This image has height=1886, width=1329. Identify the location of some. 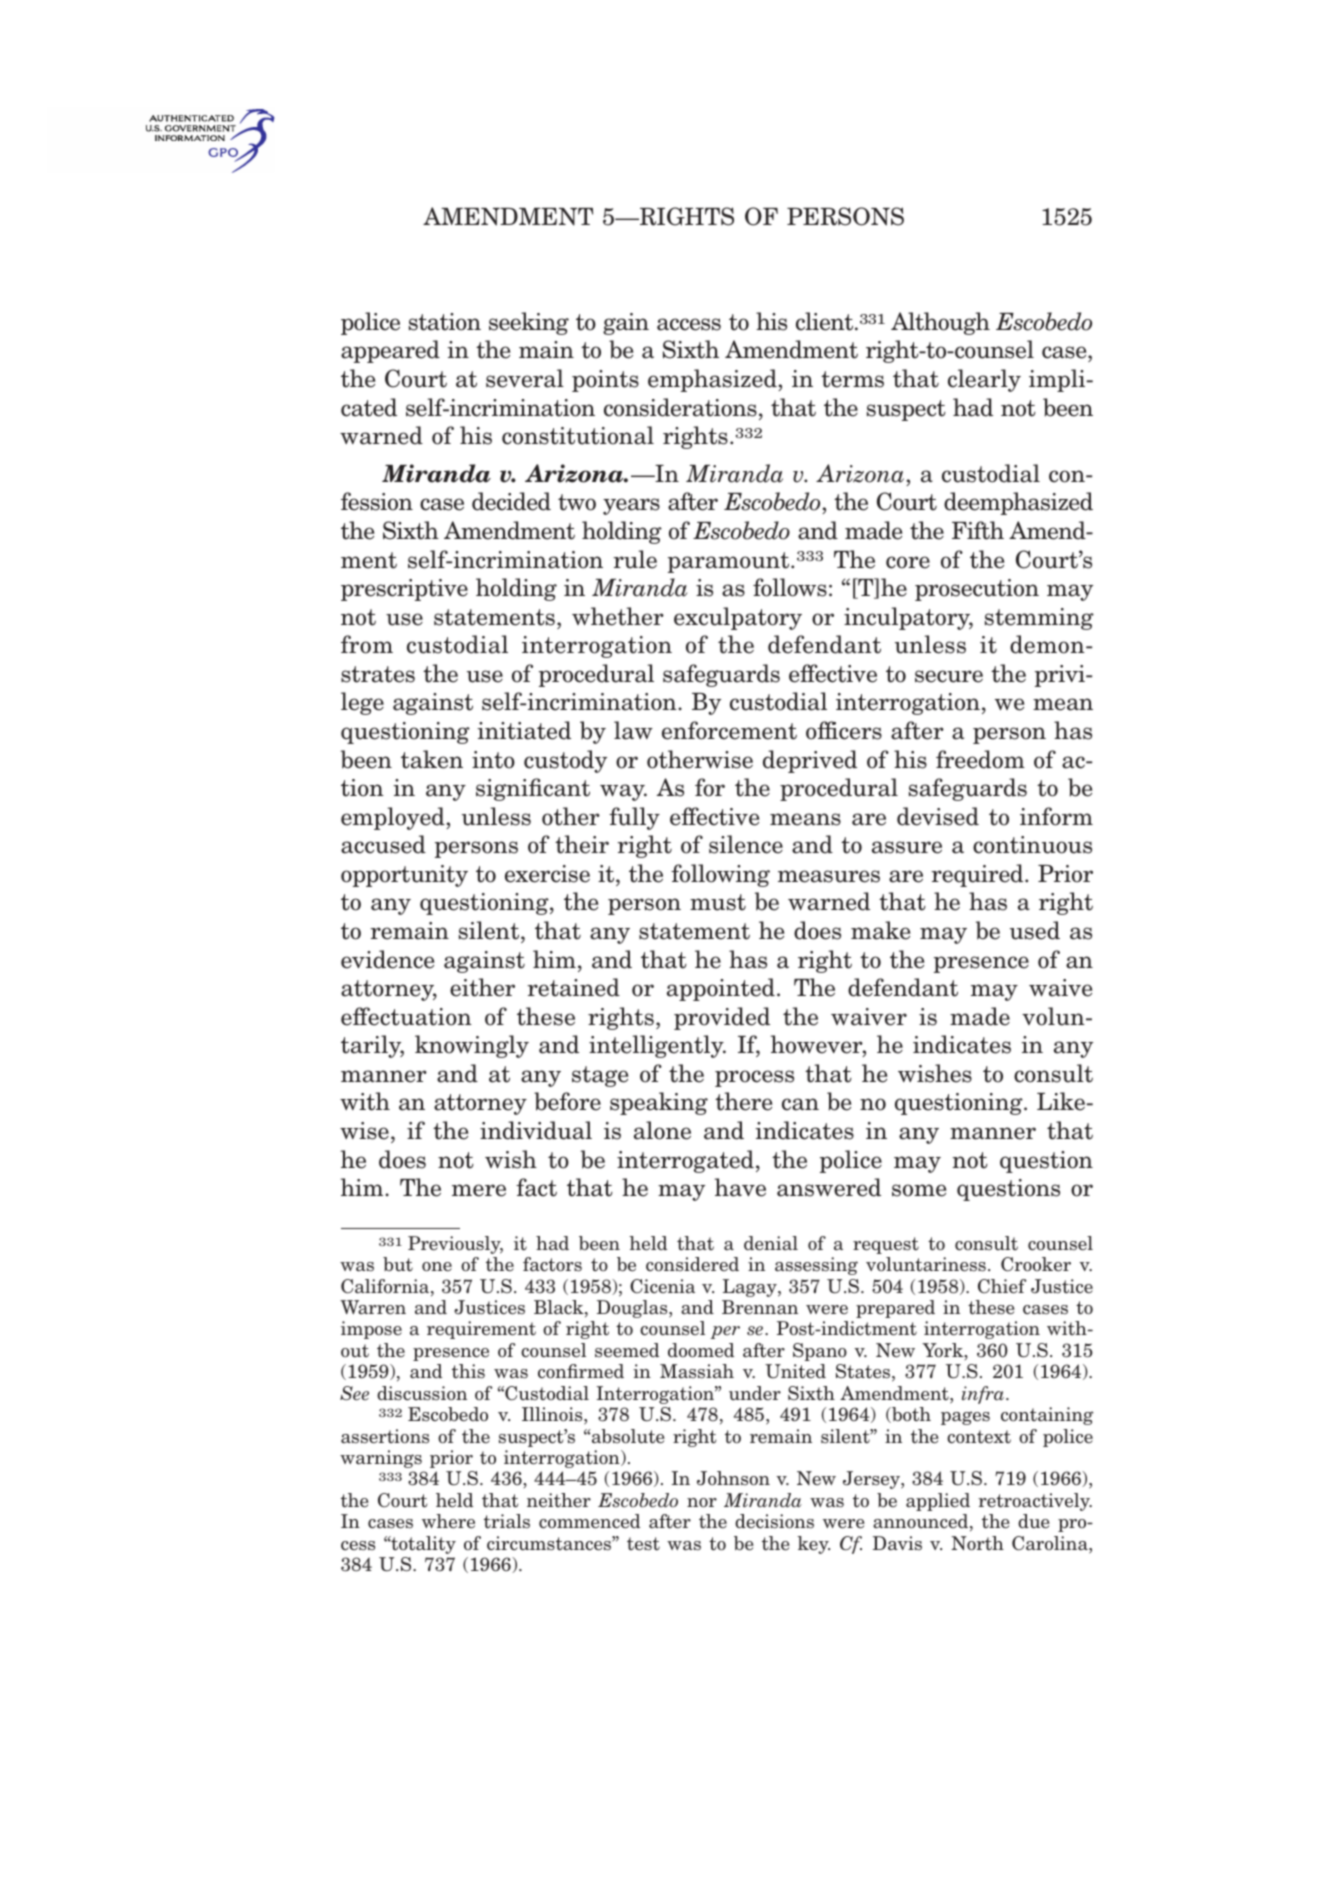
(919, 1190).
